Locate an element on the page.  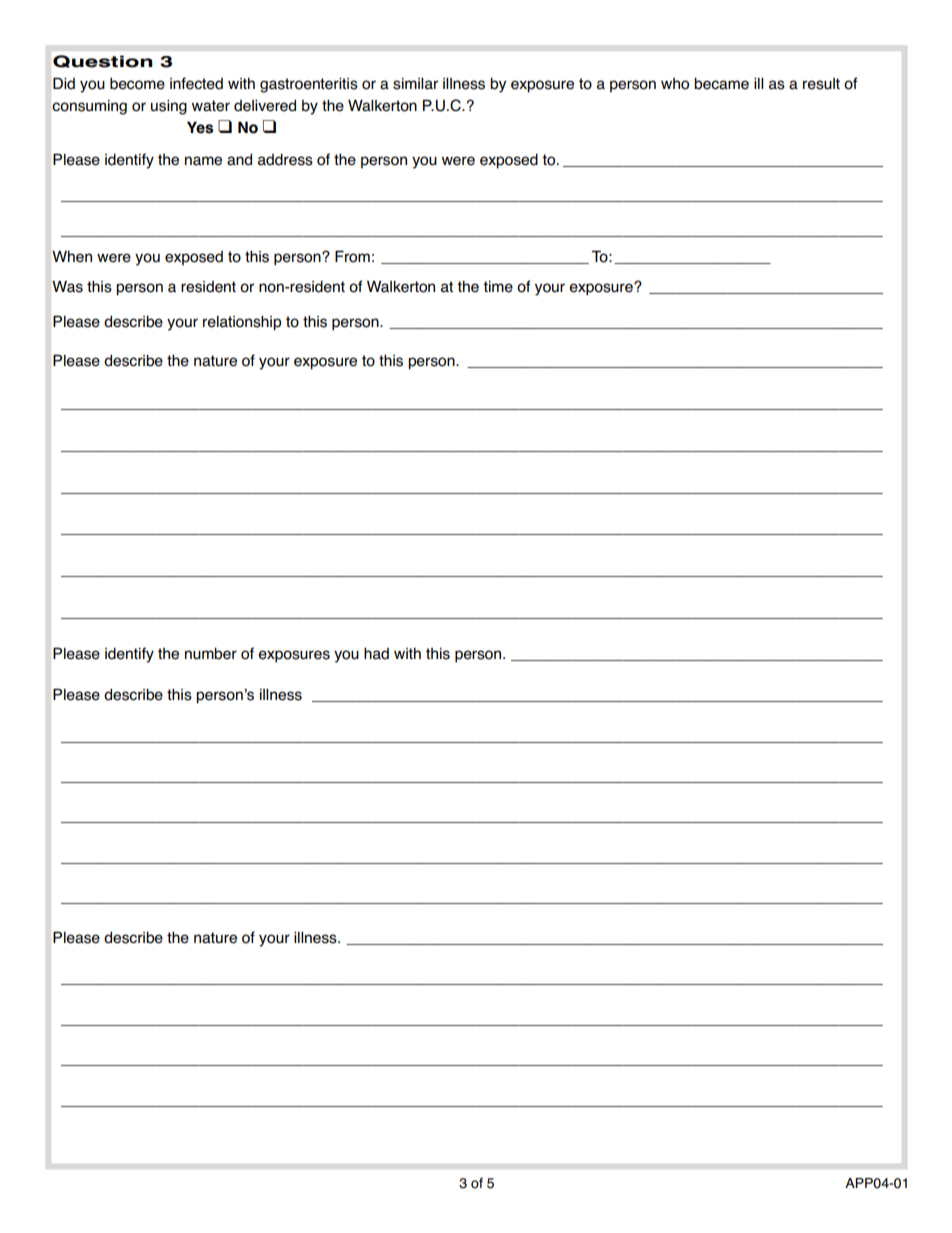
became is located at coordinates (721, 83).
